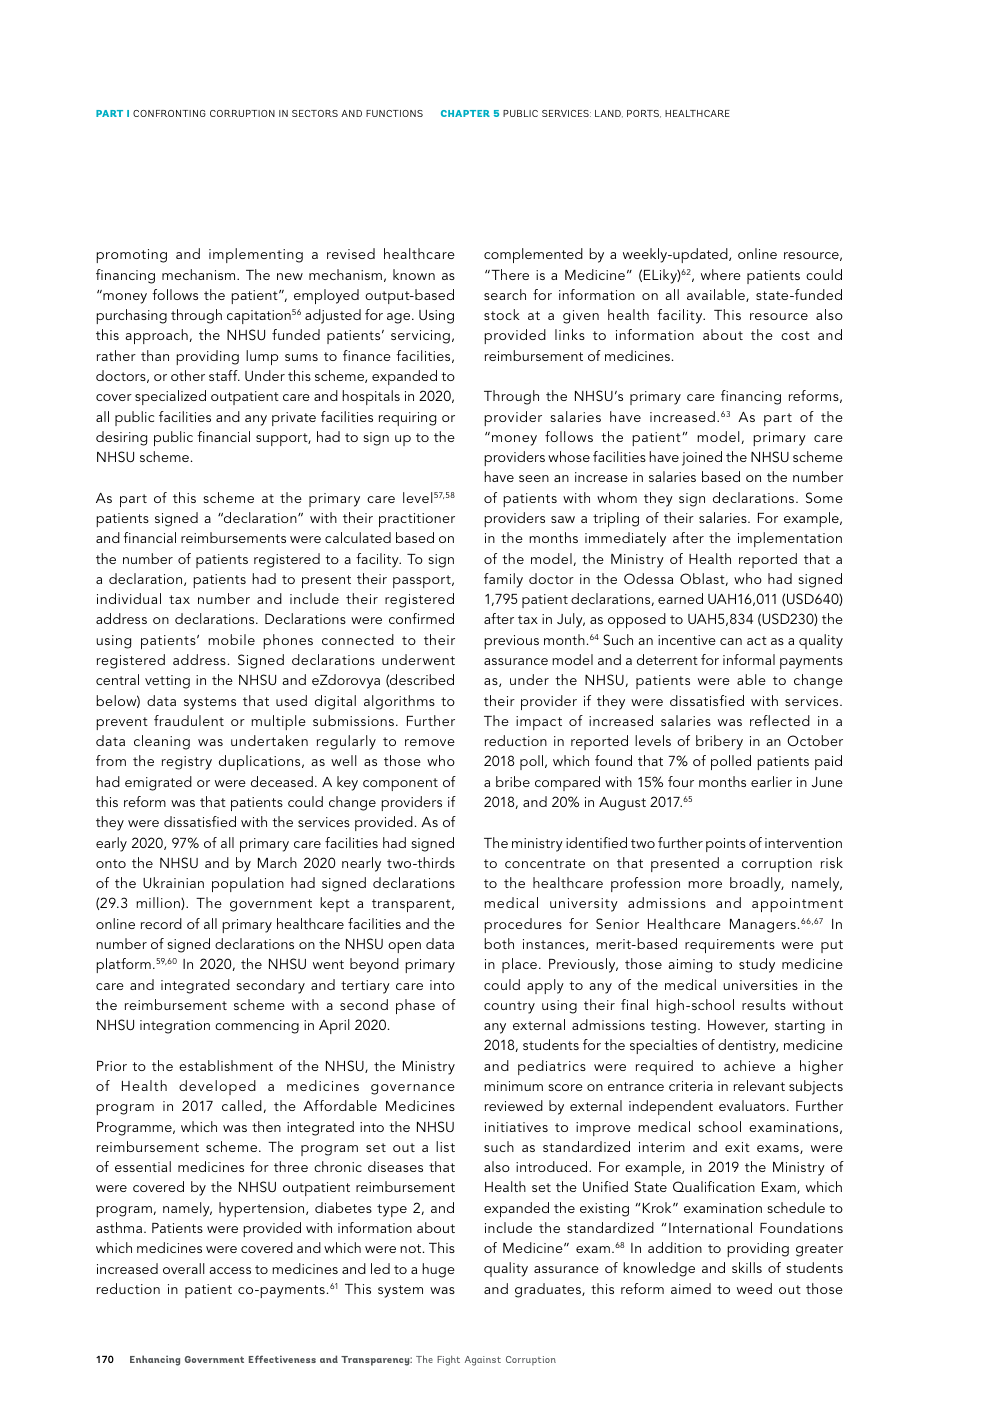 The height and width of the screenshot is (1423, 1006). Describe the element at coordinates (430, 742) in the screenshot. I see `remove` at that location.
